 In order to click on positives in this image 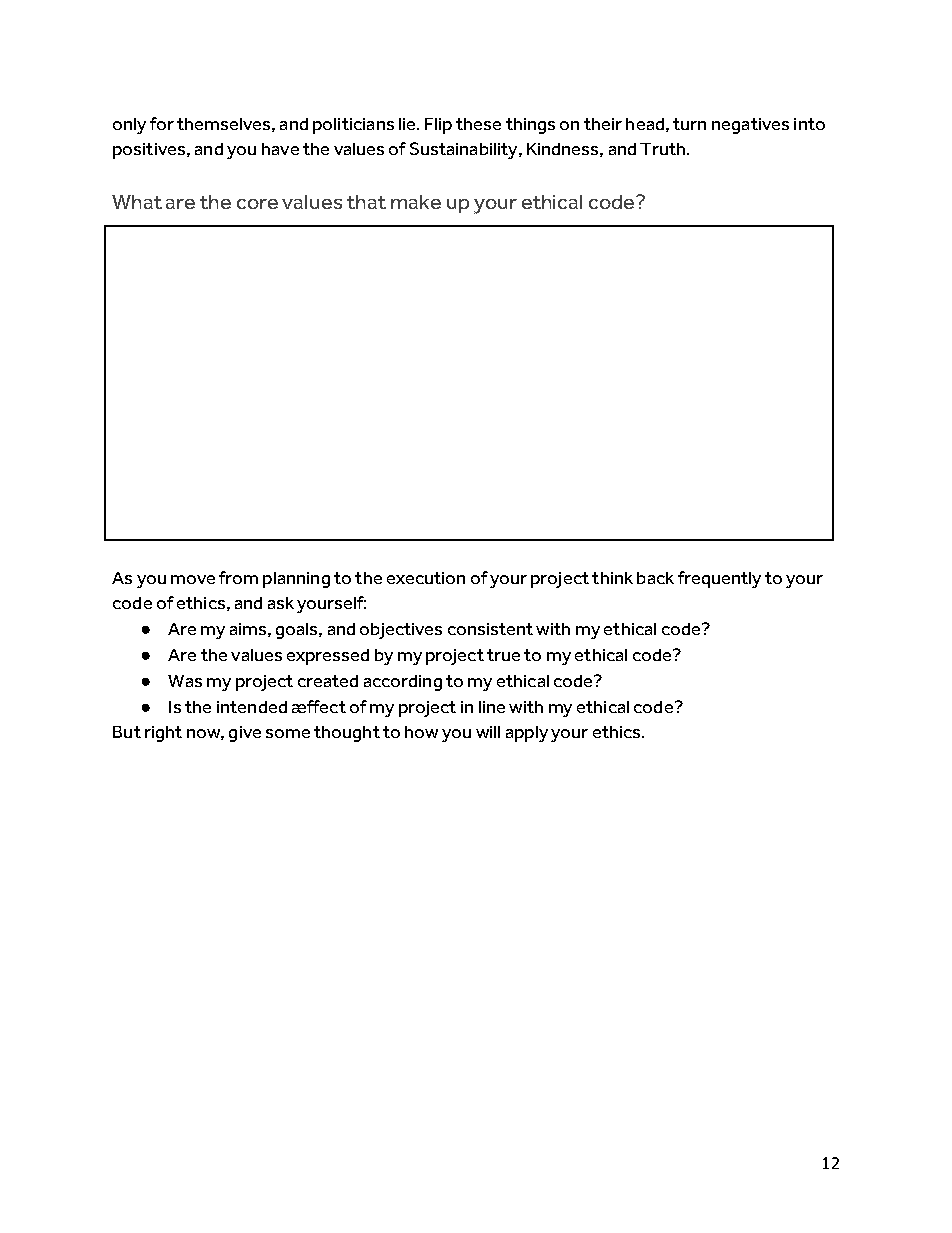, I will do `click(150, 151)`.
